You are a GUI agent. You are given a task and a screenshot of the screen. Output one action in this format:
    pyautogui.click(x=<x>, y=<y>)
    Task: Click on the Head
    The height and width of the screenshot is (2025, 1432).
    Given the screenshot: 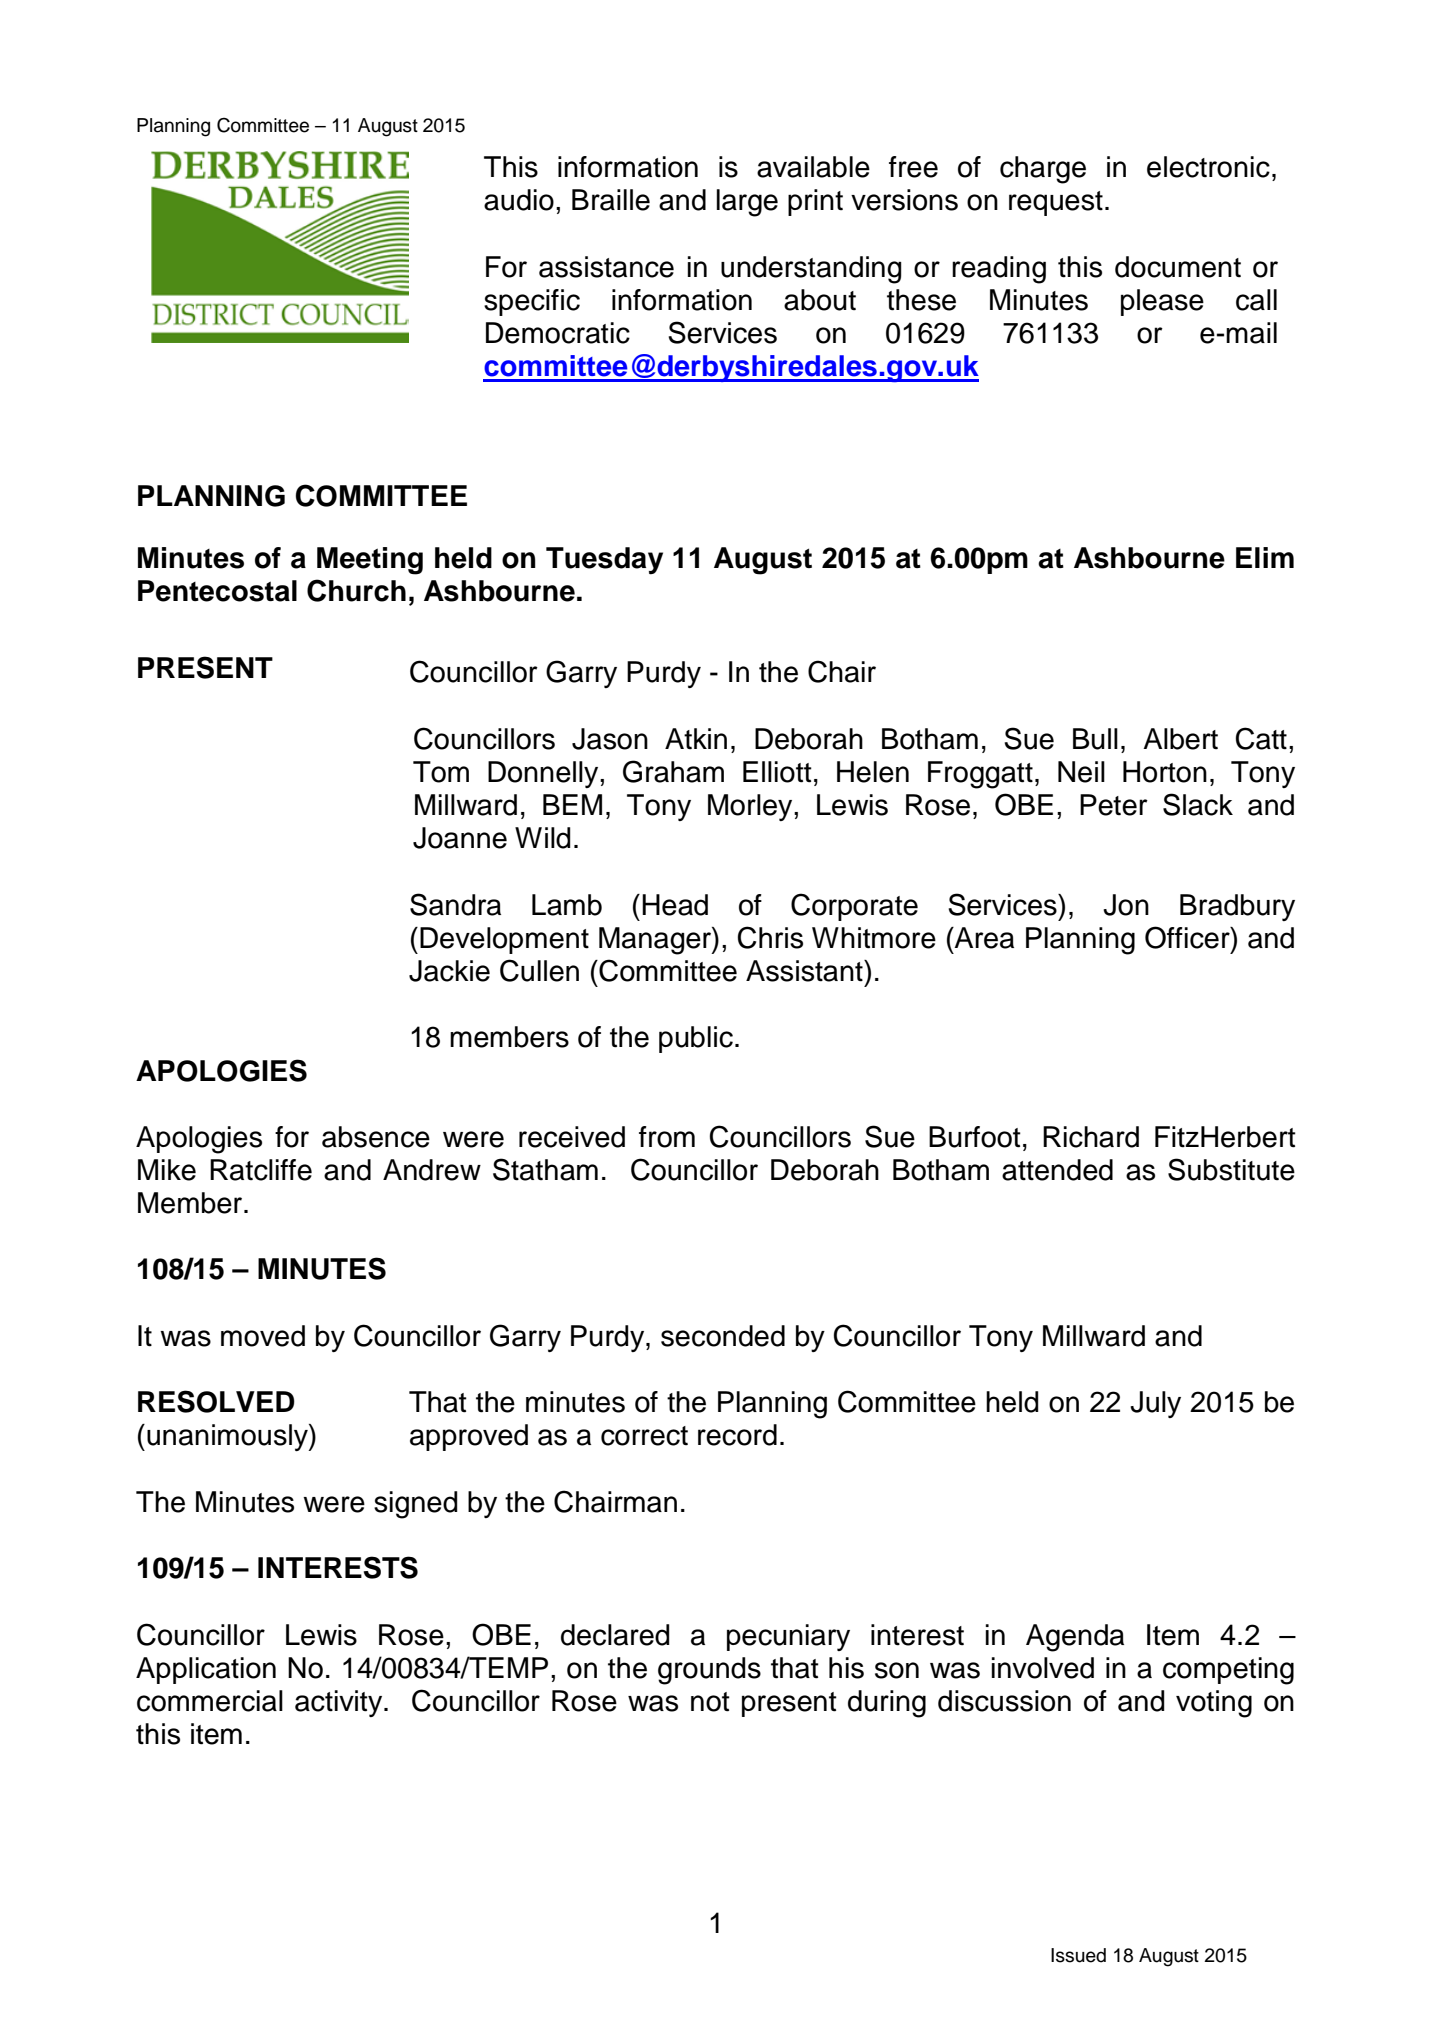 What is the action you would take?
    pyautogui.click(x=675, y=905)
